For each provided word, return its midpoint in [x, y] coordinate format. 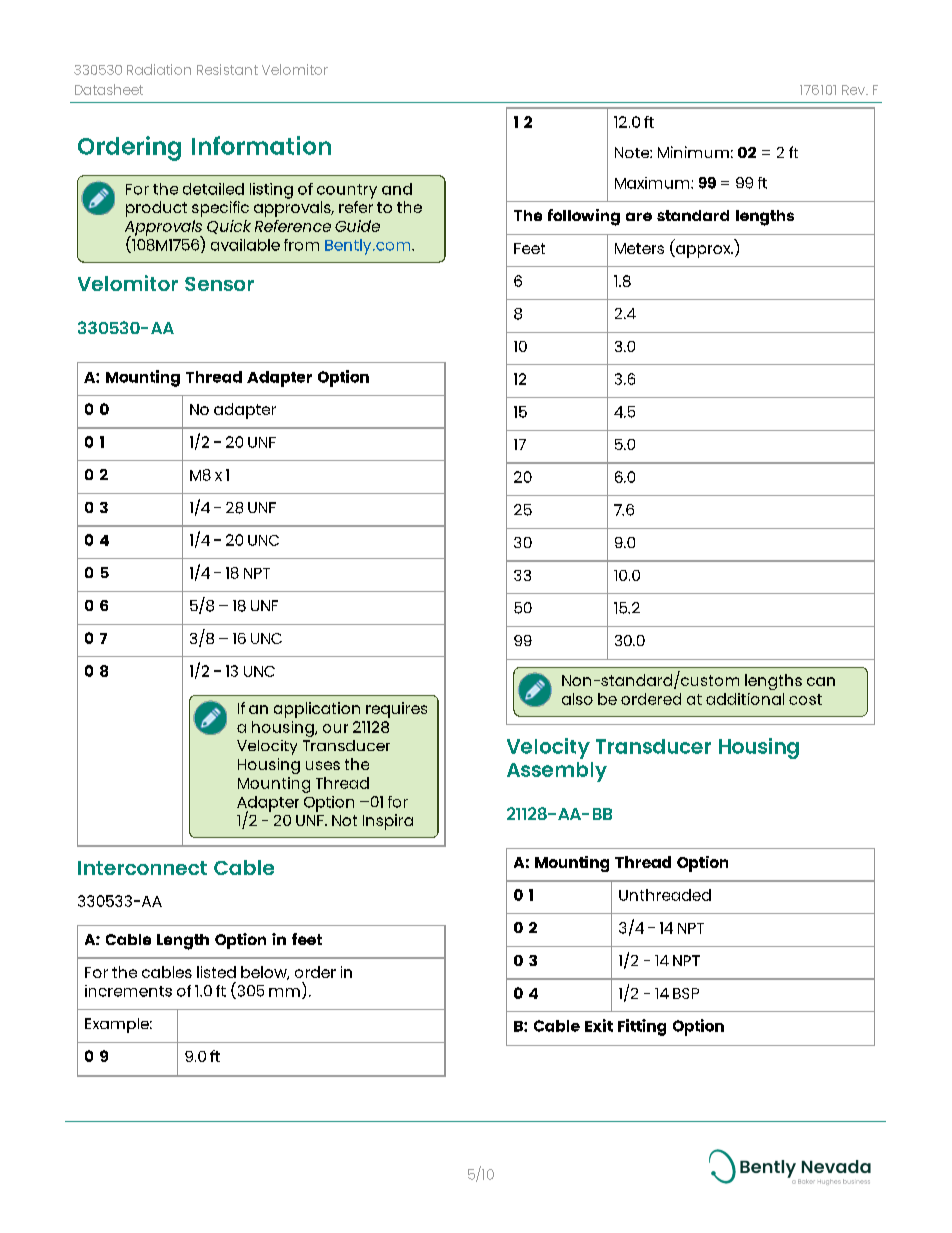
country [347, 191]
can [821, 681]
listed [216, 972]
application [317, 710]
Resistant [227, 69]
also [577, 699]
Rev [854, 90]
